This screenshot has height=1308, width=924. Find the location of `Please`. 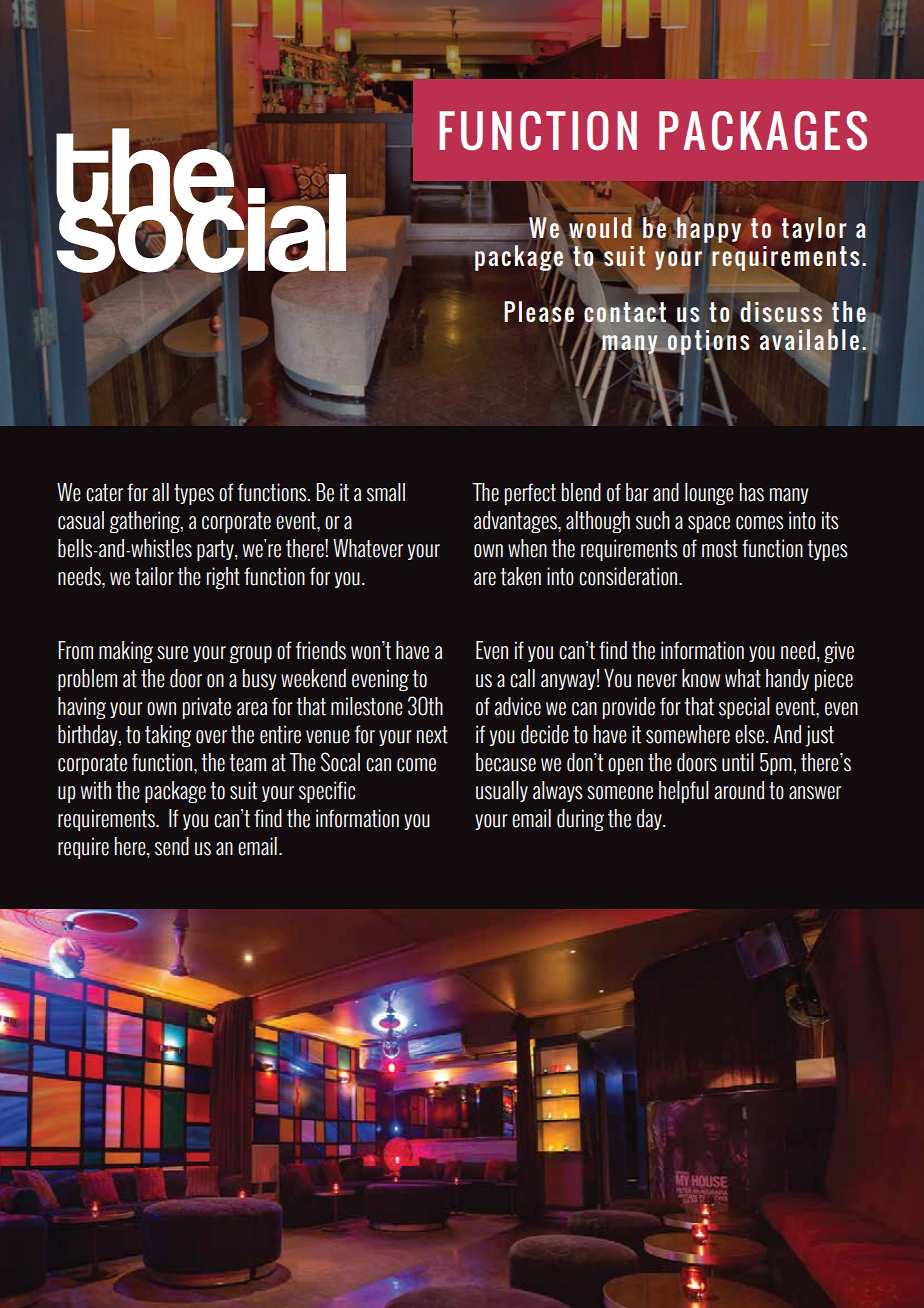

Please is located at coordinates (539, 312).
